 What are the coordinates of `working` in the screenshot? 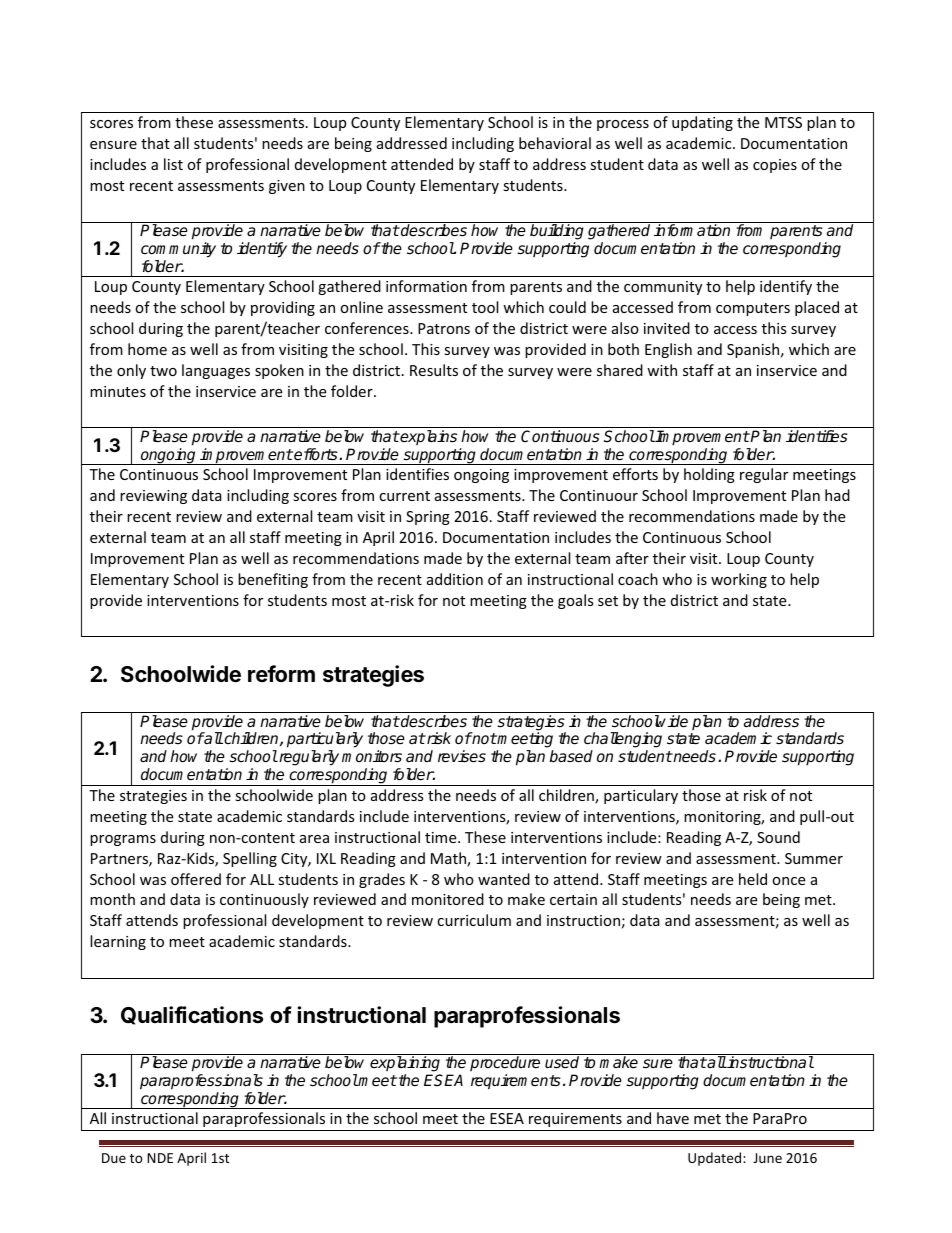 It's located at (739, 580).
